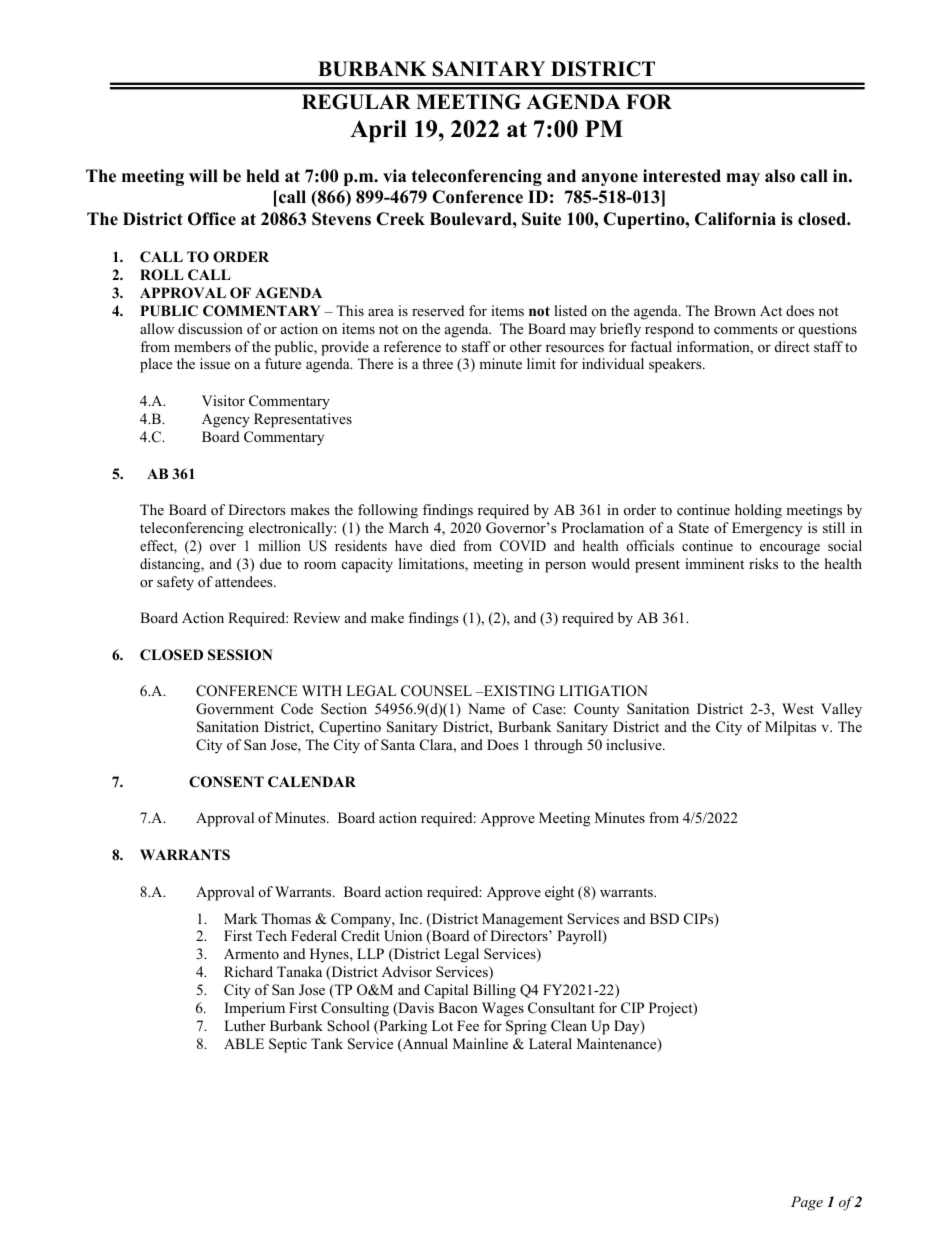 Image resolution: width=952 pixels, height=1233 pixels. Describe the element at coordinates (244, 1043) in the screenshot. I see `ABLE` at that location.
